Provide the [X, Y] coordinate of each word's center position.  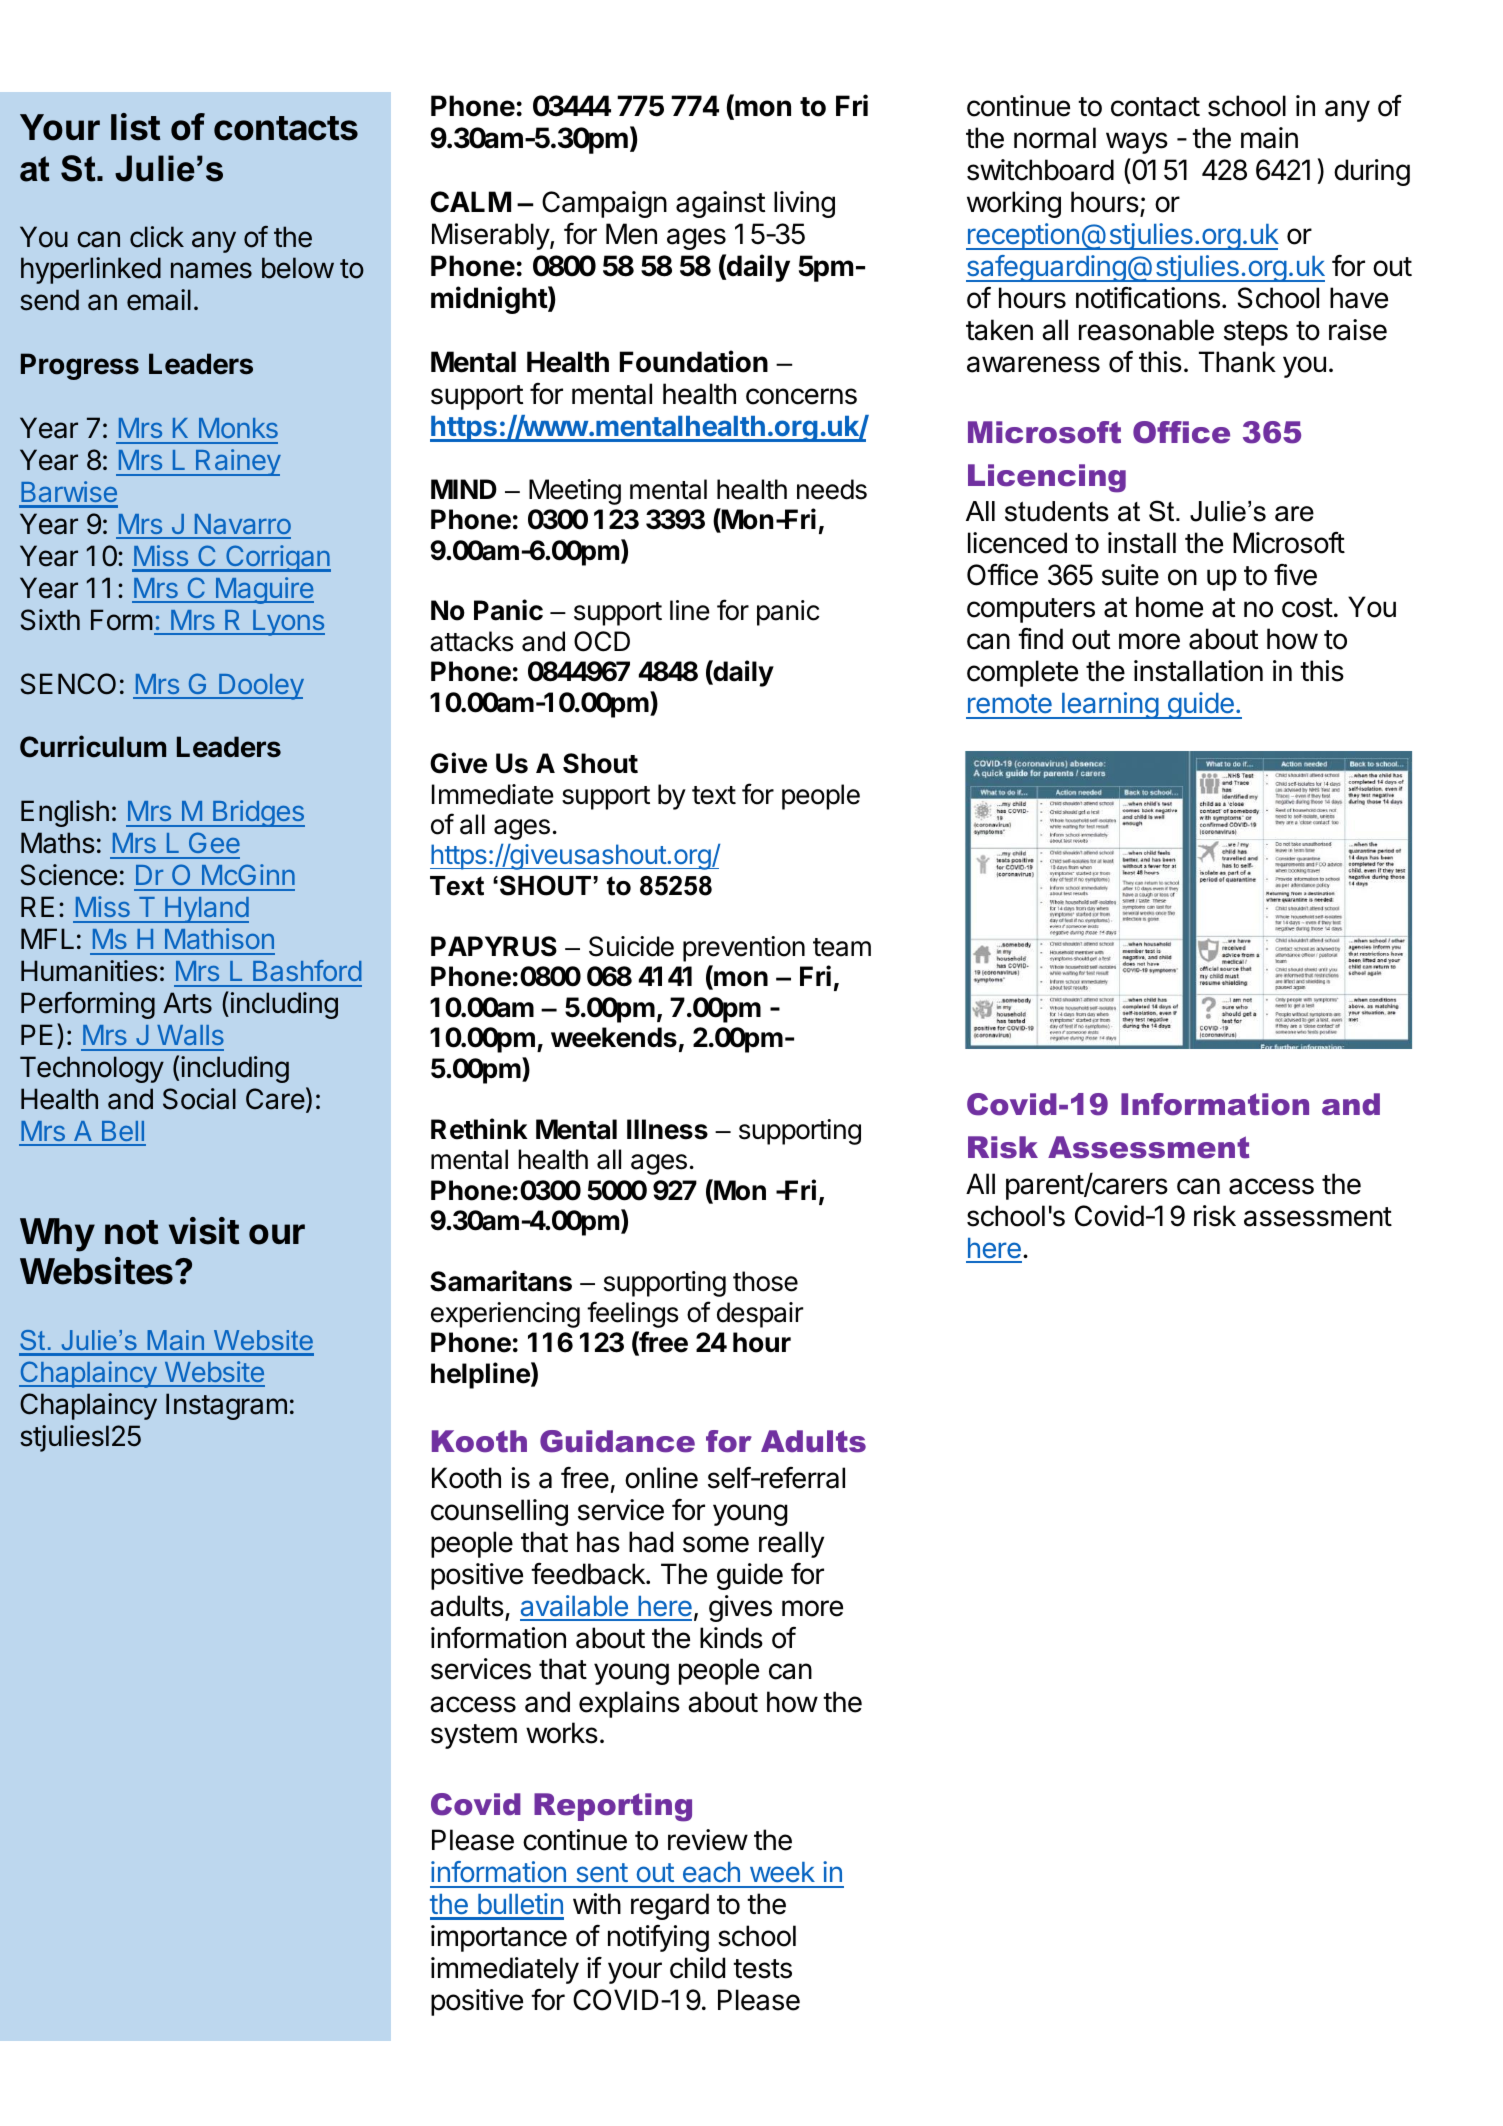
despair [760, 1315]
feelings [632, 1314]
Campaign [604, 204]
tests [762, 1969]
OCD [602, 641]
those [765, 1281]
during [1372, 172]
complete [1022, 673]
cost [1307, 608]
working [1014, 204]
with [597, 1903]
